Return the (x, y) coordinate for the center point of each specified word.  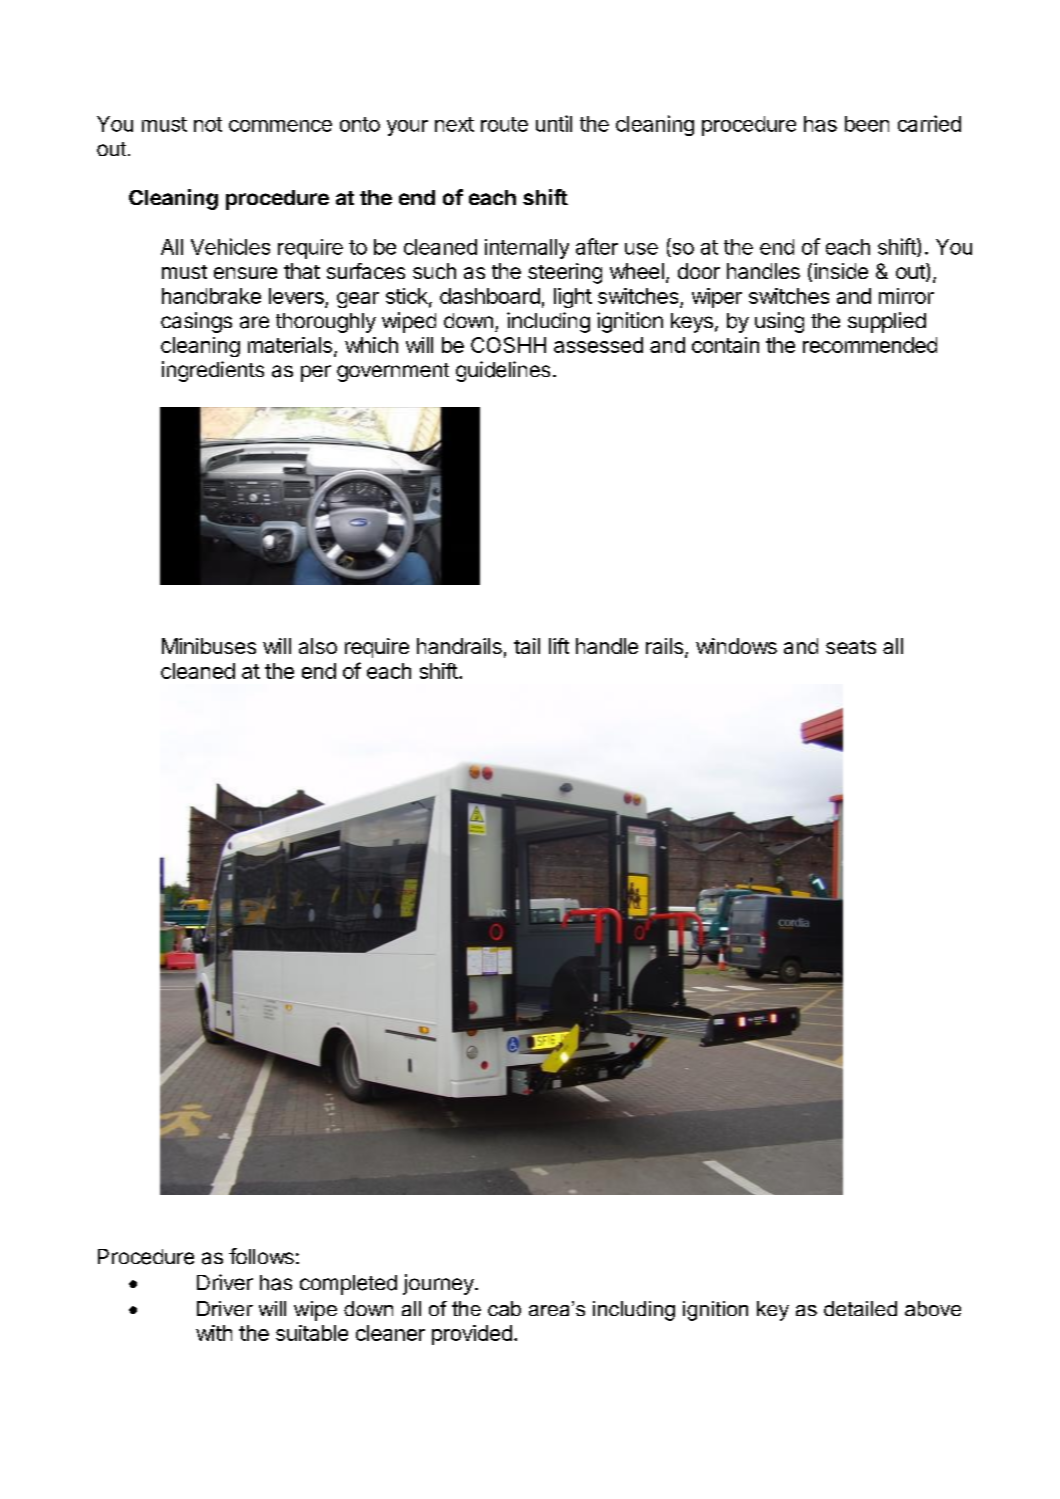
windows (736, 646)
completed (348, 1285)
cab (504, 1308)
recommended (870, 345)
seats (851, 647)
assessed (598, 345)
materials (290, 345)
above (933, 1309)
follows (261, 1256)
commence (280, 126)
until (554, 123)
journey (439, 1284)
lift (559, 646)
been (867, 124)
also (318, 646)
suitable (312, 1333)
